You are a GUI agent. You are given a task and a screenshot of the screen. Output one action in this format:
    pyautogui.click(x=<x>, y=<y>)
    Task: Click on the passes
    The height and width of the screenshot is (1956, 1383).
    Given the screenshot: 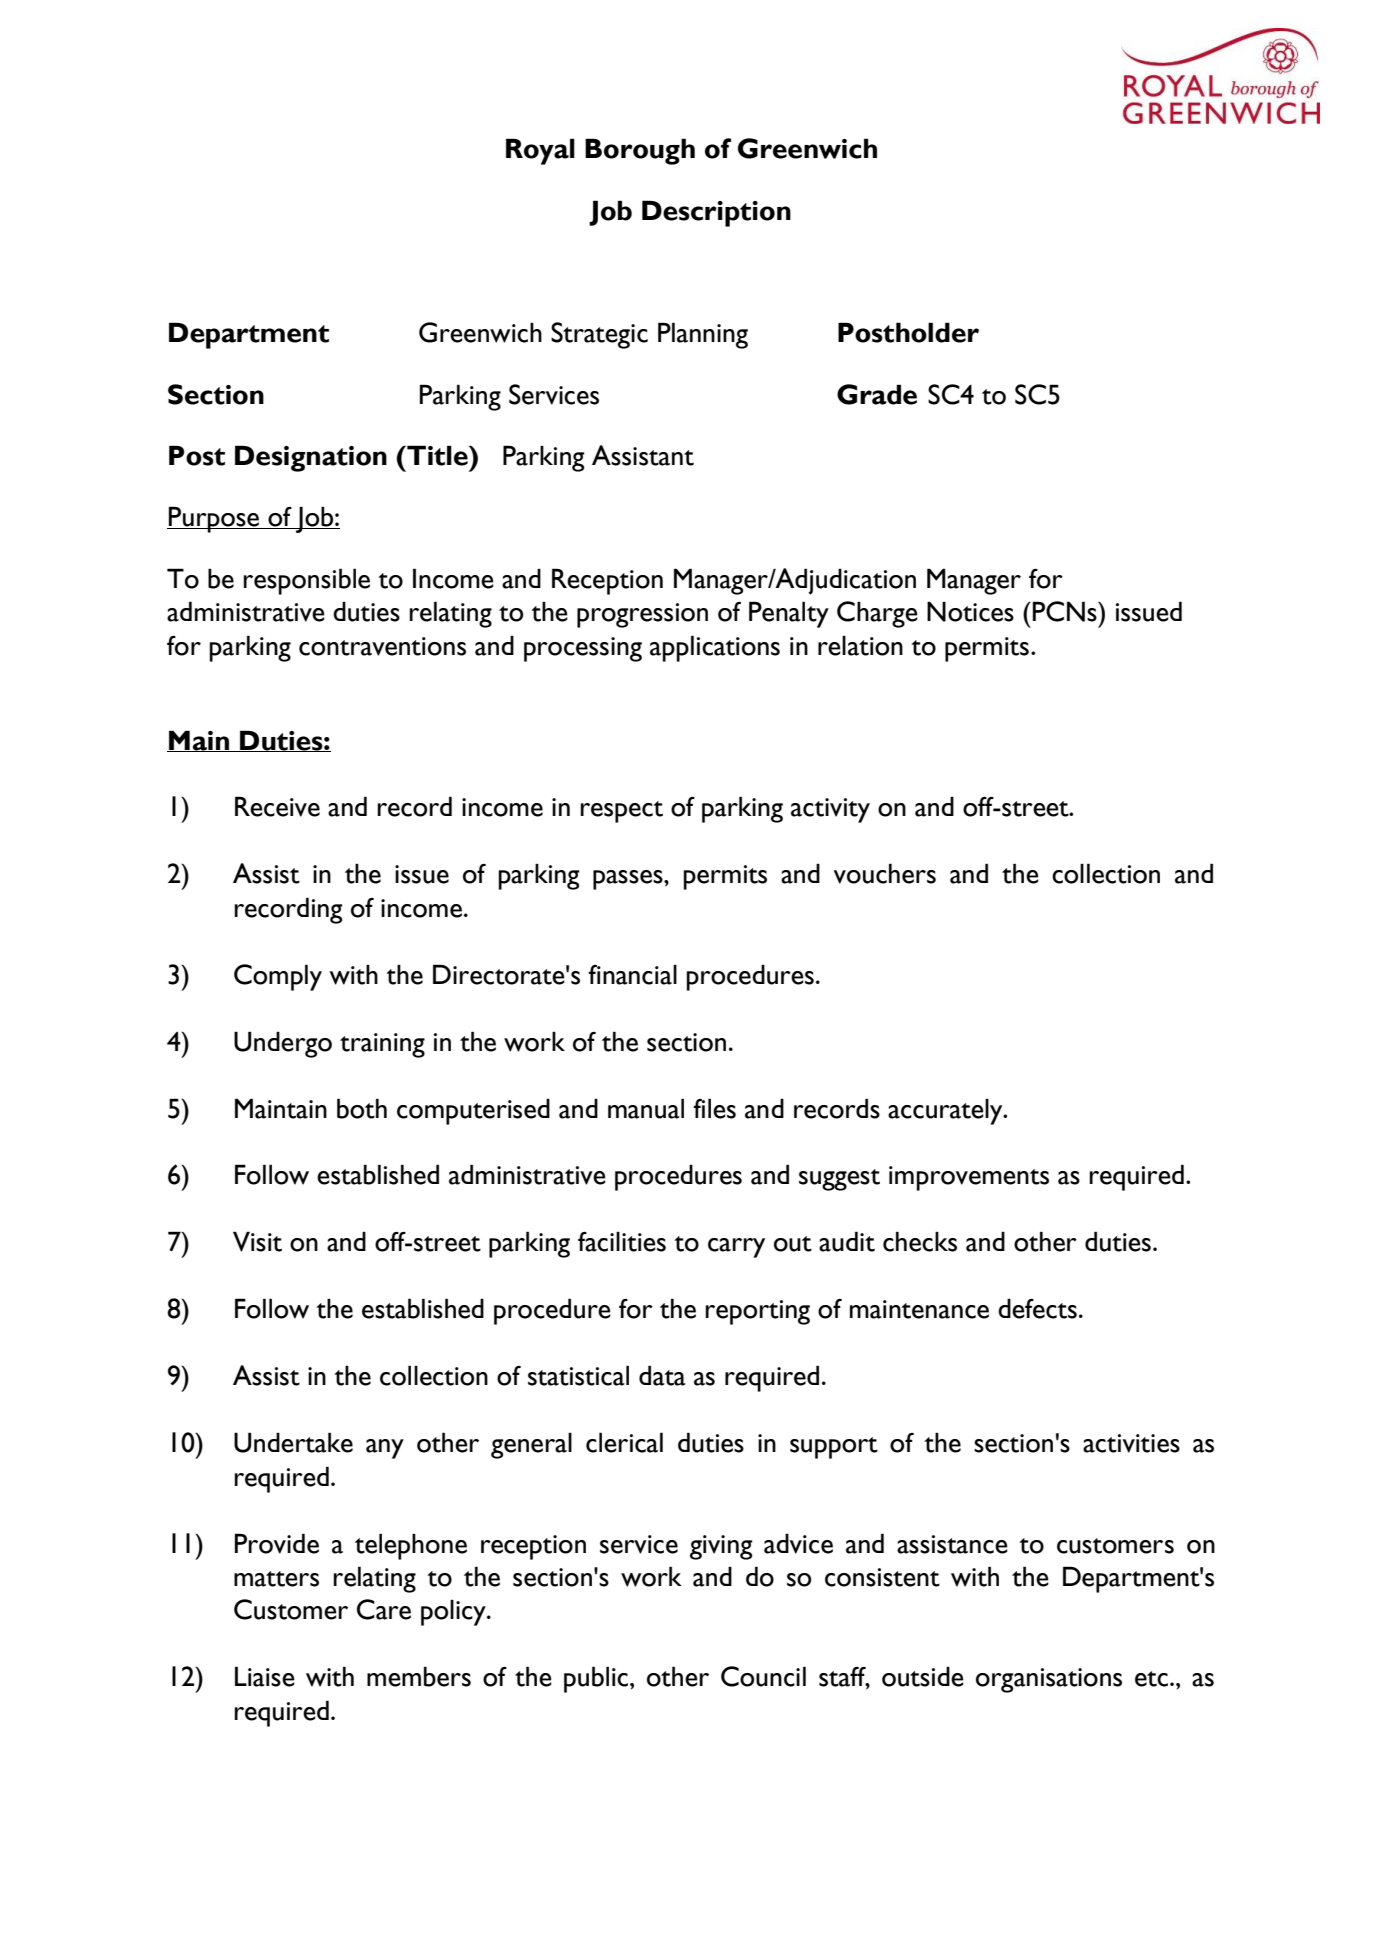 What is the action you would take?
    pyautogui.click(x=629, y=880)
